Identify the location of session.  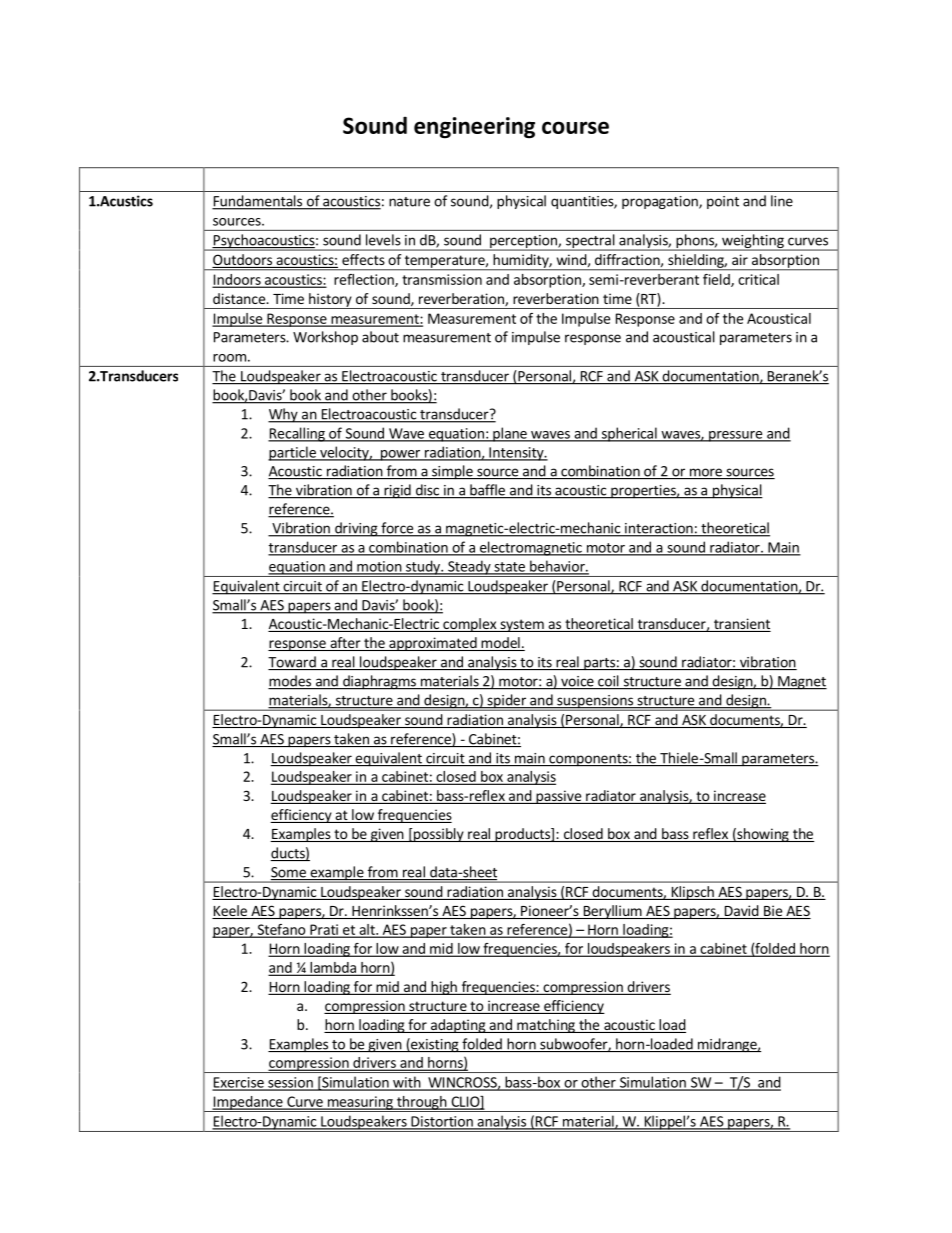
(290, 1083).
